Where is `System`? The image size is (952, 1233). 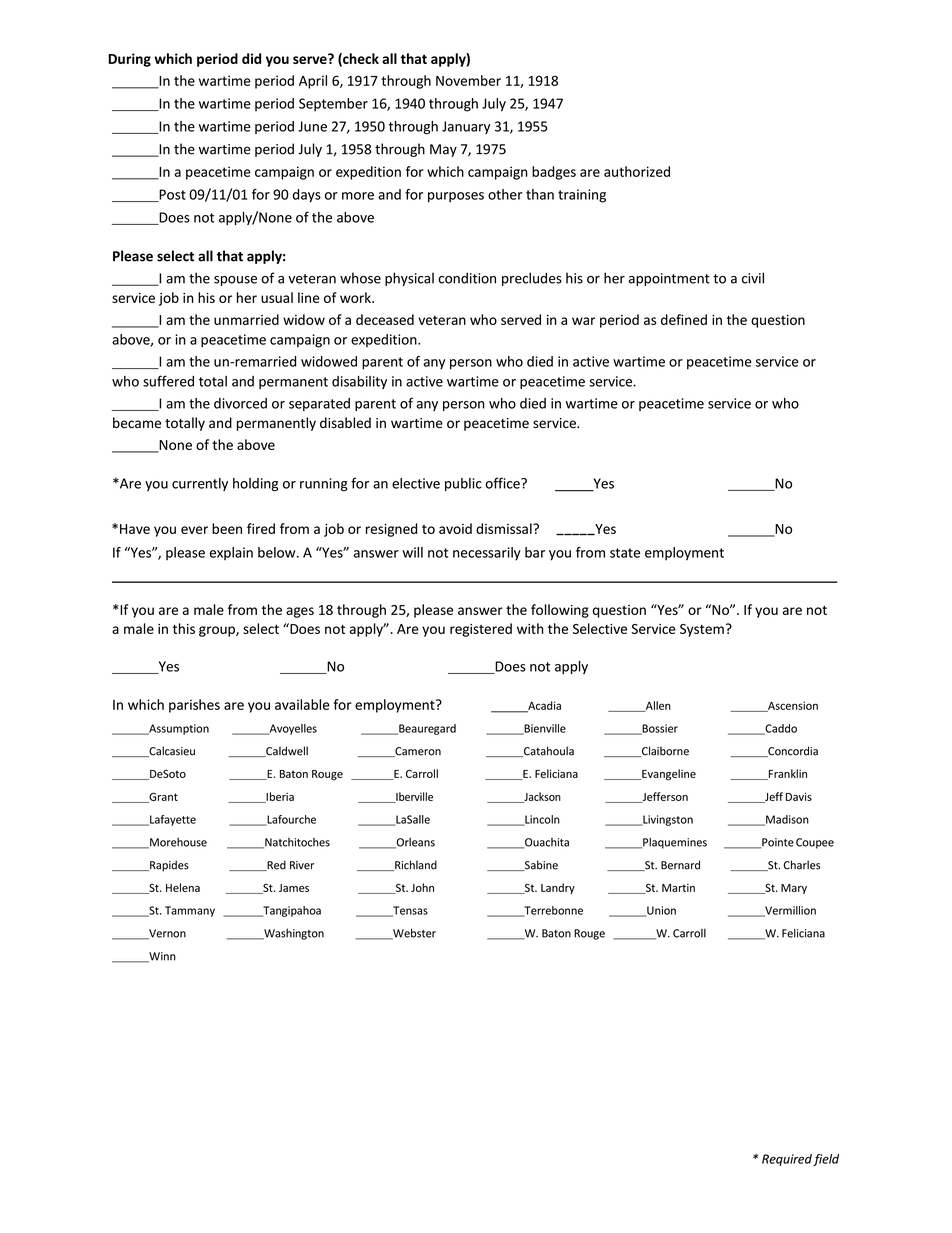
System is located at coordinates (702, 630).
